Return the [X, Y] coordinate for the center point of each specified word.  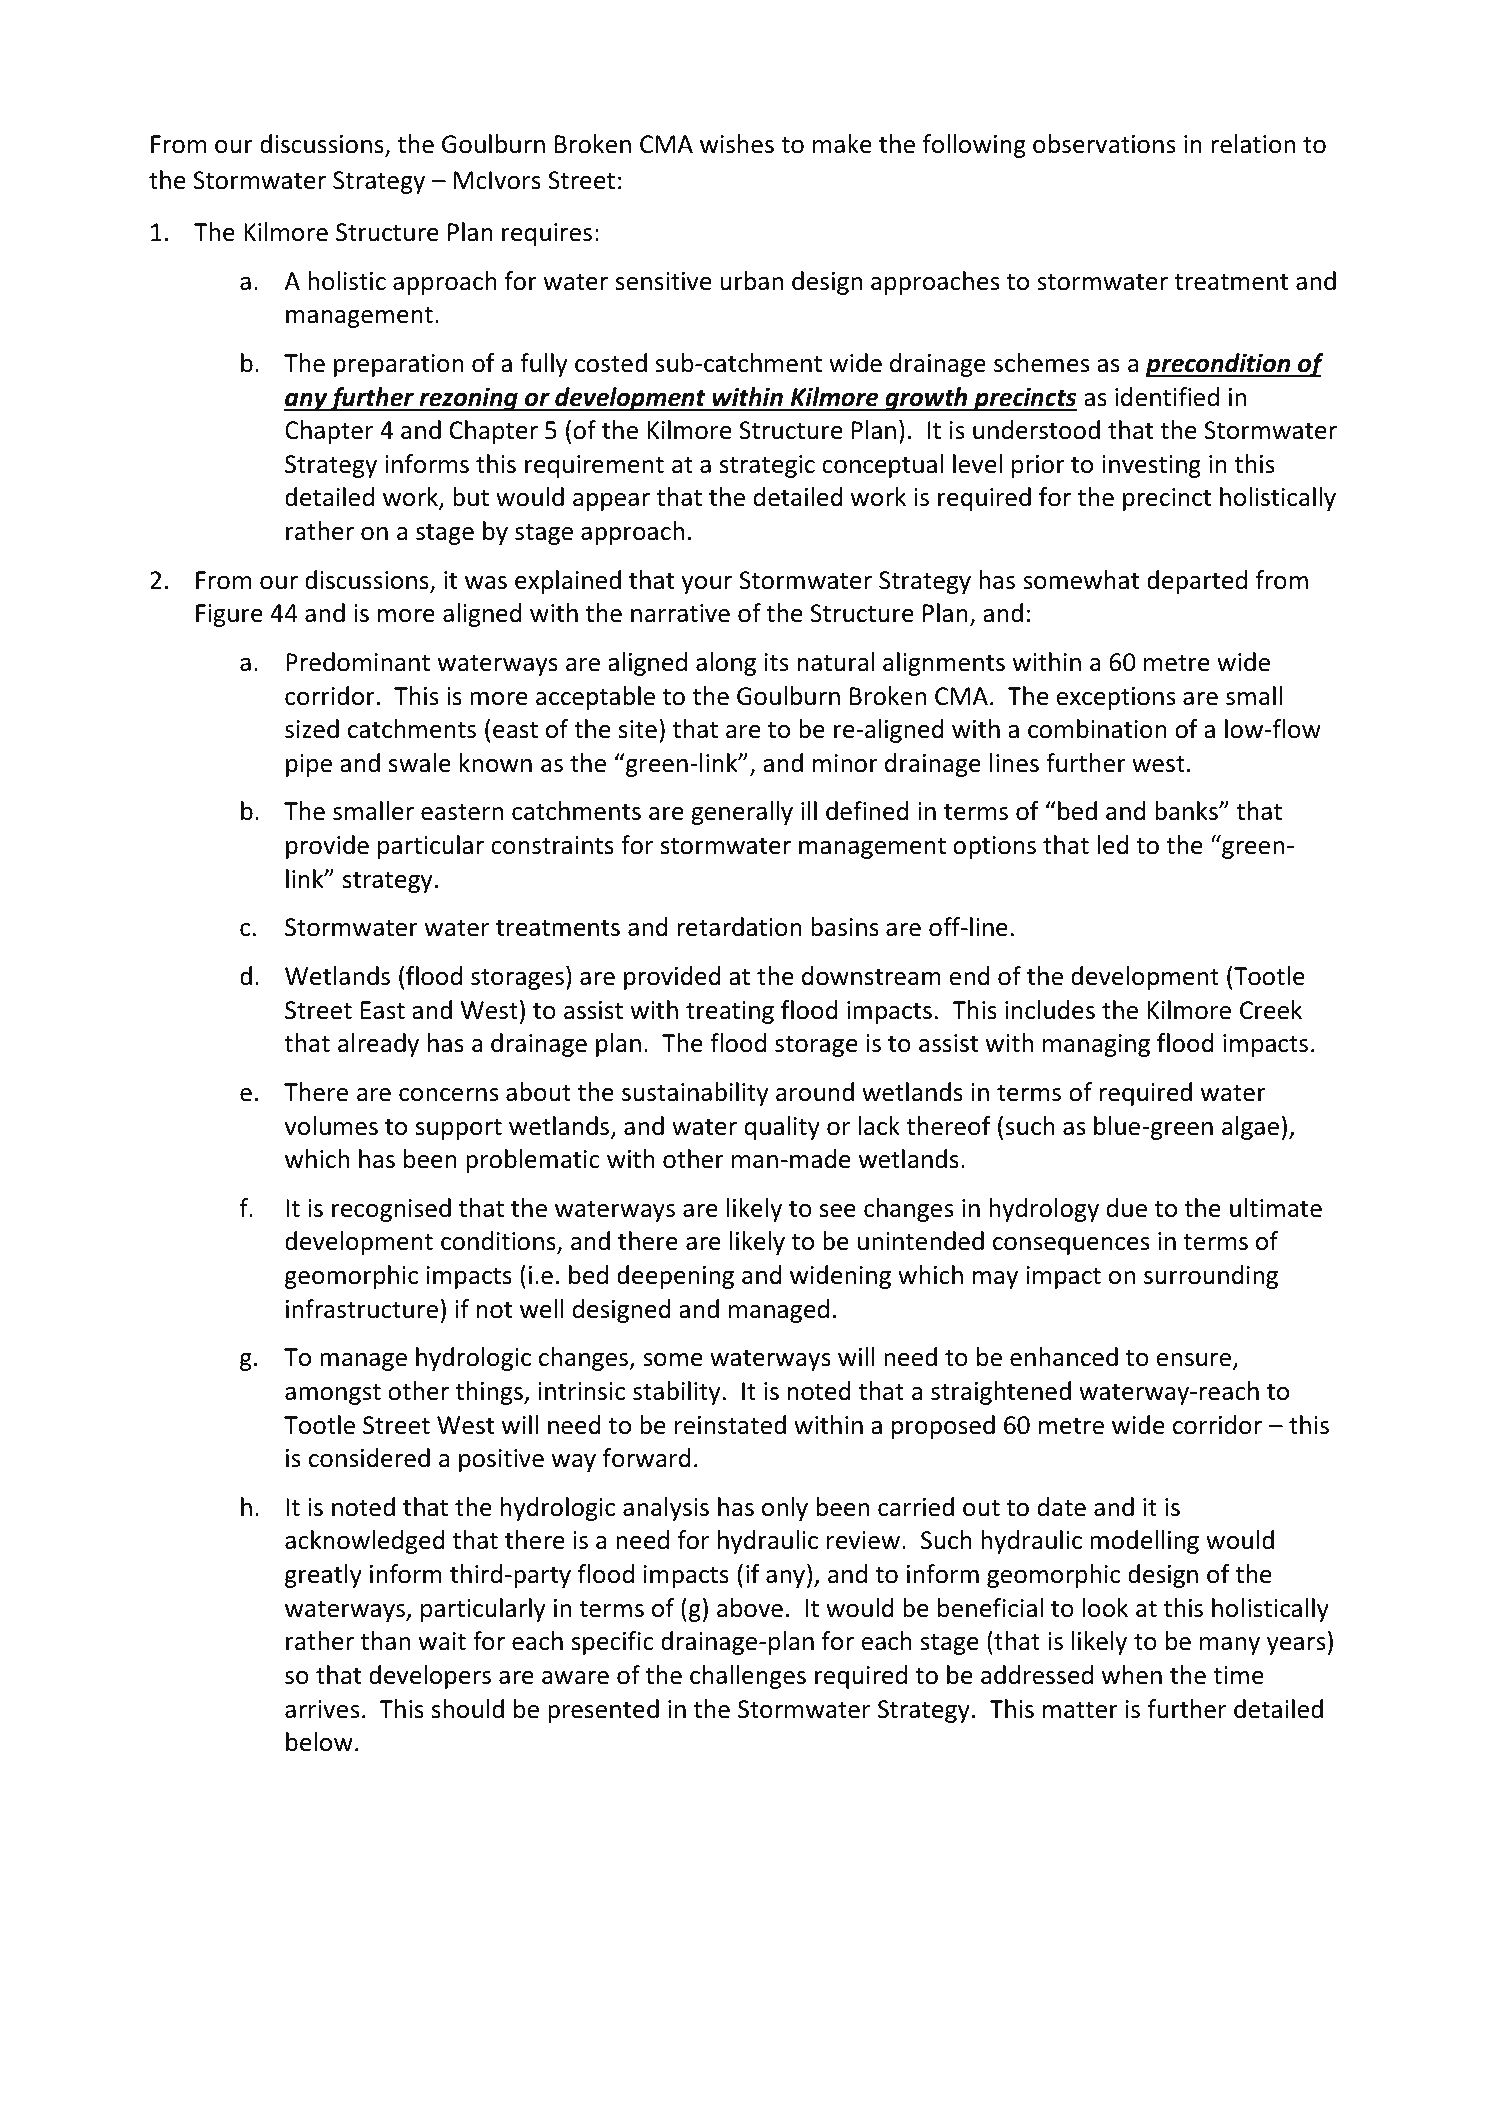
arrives [322, 1709]
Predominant [358, 662]
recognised [391, 1210]
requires [547, 234]
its [776, 662]
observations [1104, 144]
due [1127, 1208]
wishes [737, 144]
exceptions [1115, 698]
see [838, 1211]
